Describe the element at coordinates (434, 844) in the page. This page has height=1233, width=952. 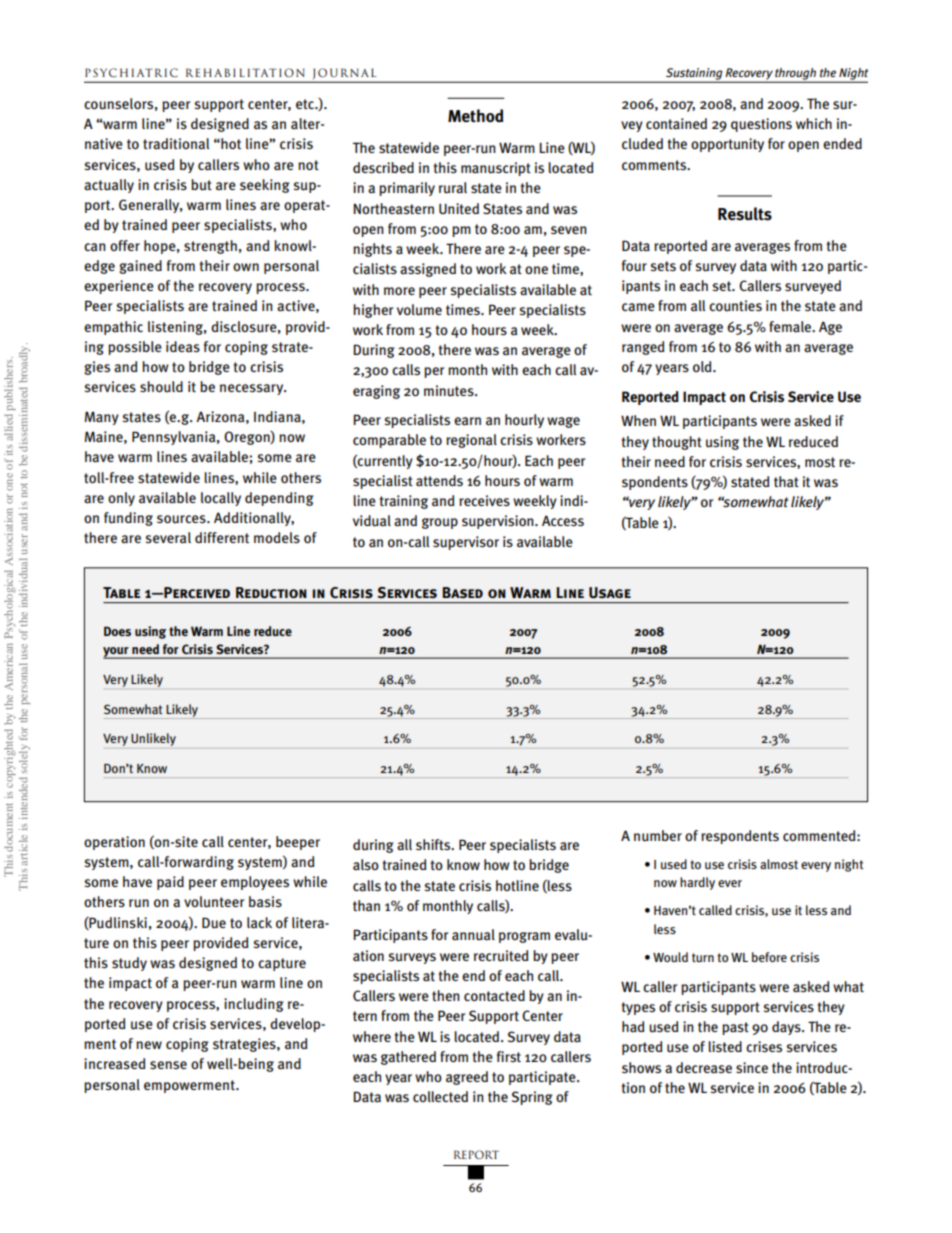
I see `shifts` at that location.
